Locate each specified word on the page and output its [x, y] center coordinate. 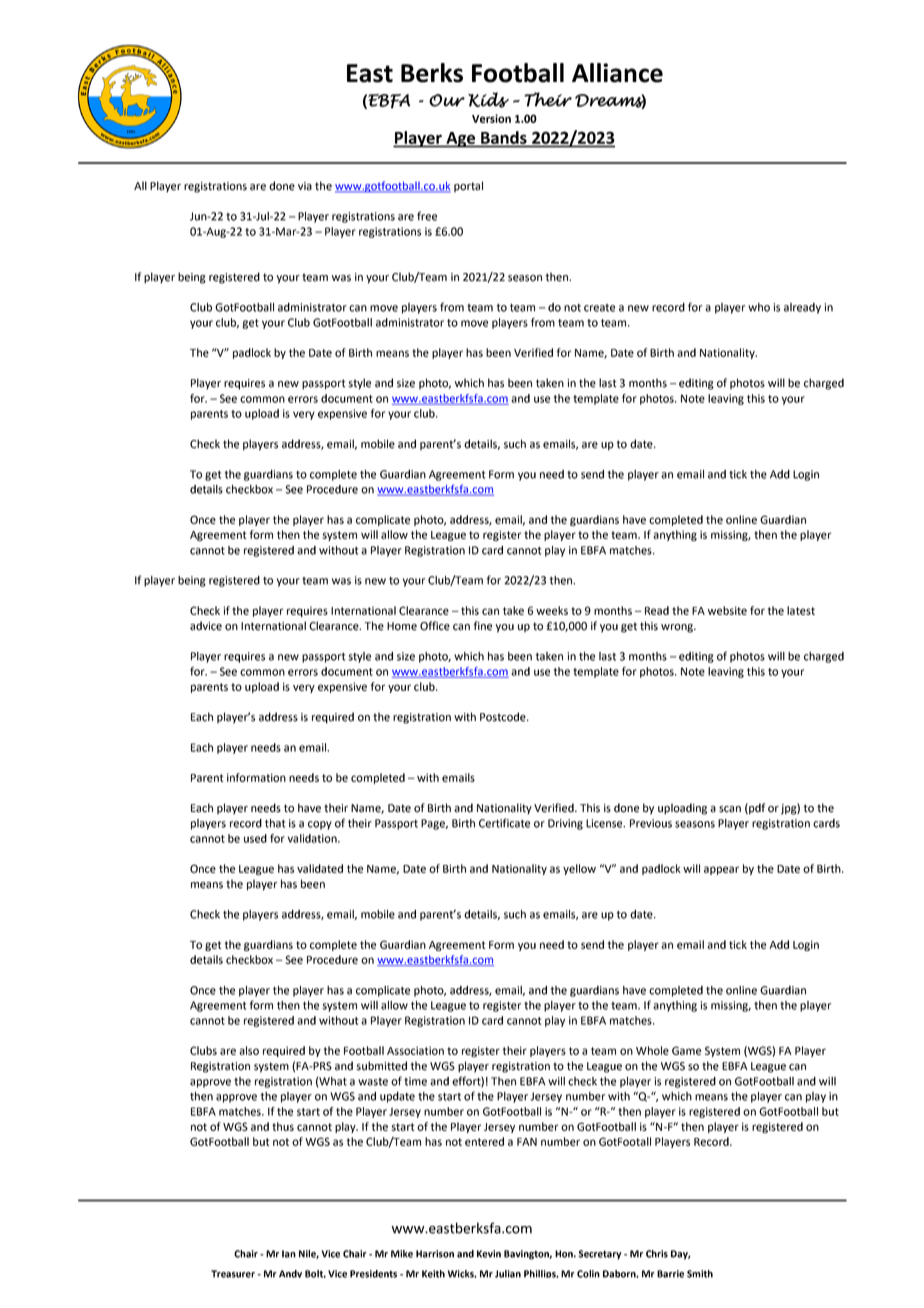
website [727, 610]
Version [491, 118]
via [305, 186]
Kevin [489, 1254]
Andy [290, 1274]
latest [801, 610]
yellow [579, 869]
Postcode [504, 717]
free [427, 216]
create [599, 308]
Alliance [617, 73]
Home [402, 626]
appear [721, 870]
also [249, 1050]
